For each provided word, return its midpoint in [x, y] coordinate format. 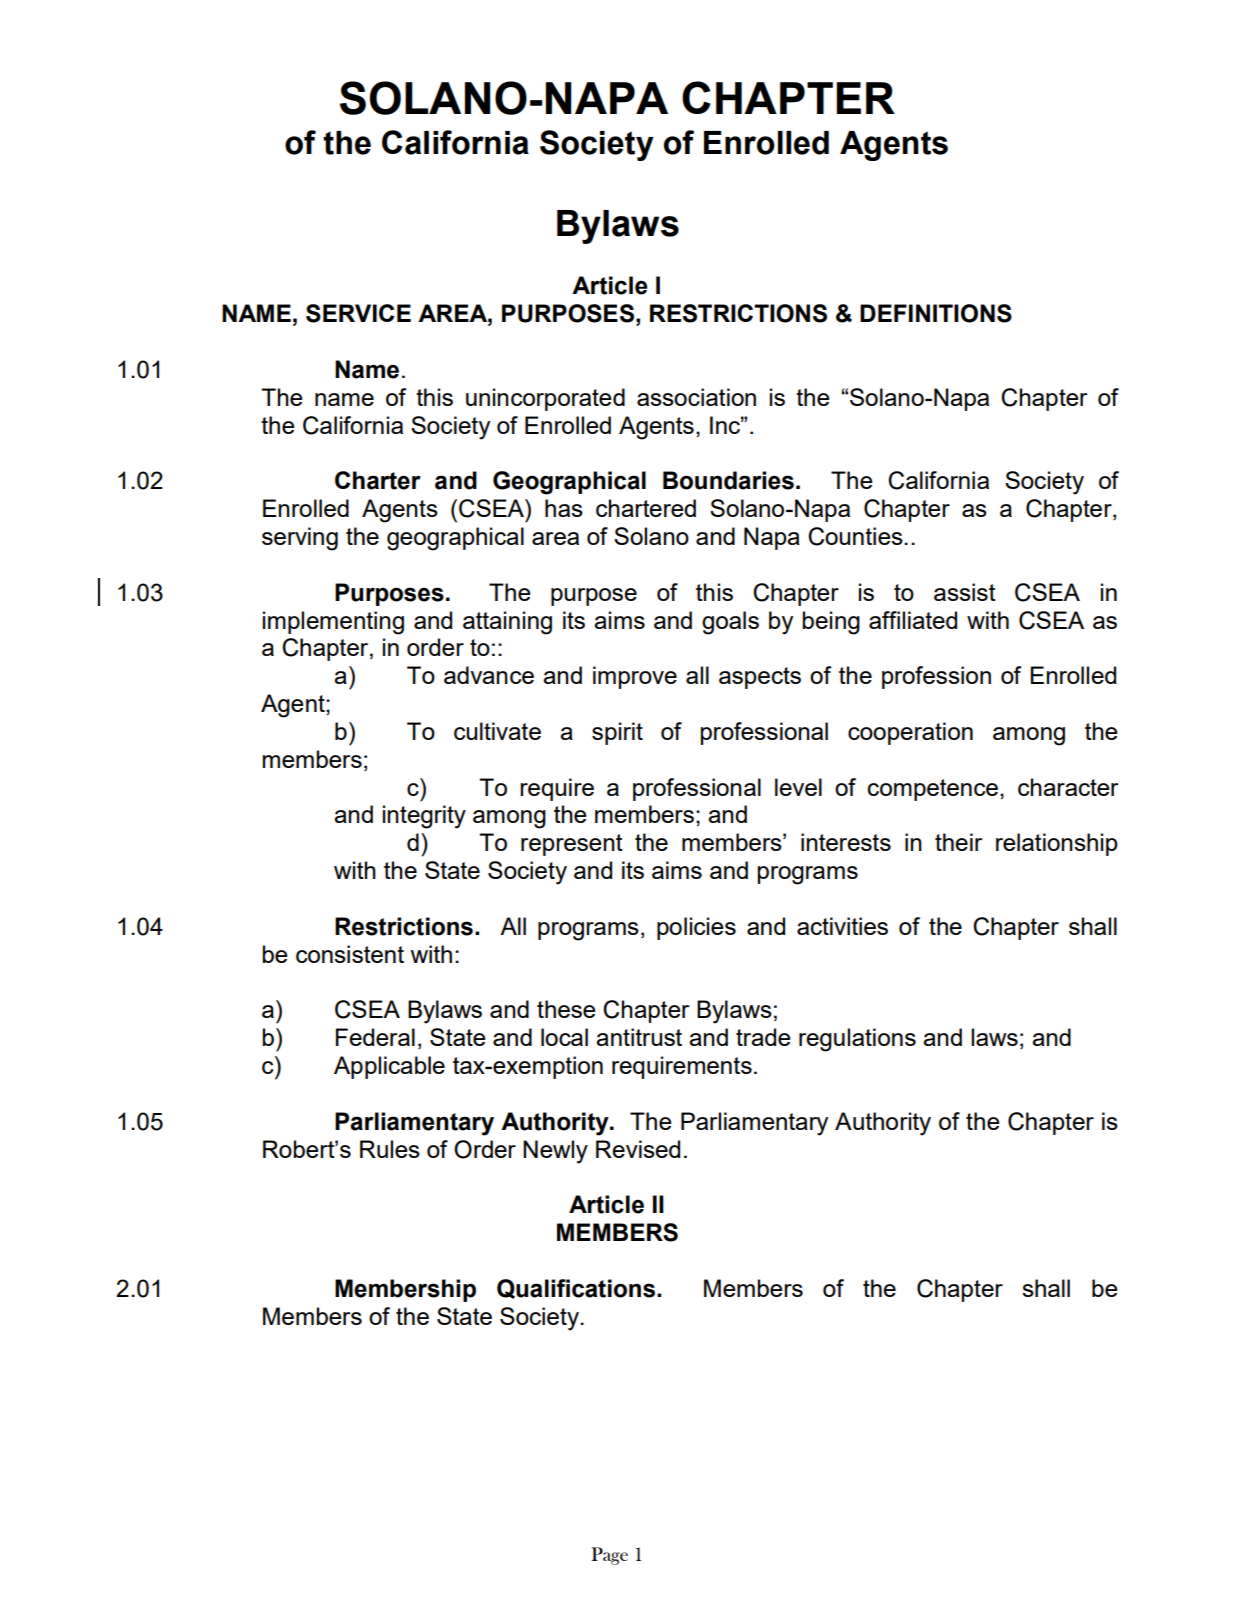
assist [965, 592]
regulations [857, 1040]
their [958, 842]
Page [609, 1556]
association [696, 397]
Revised [638, 1149]
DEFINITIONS [936, 313]
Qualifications [576, 1289]
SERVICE [358, 313]
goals [730, 623]
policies [696, 928]
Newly [555, 1152]
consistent [350, 954]
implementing [333, 623]
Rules [390, 1149]
